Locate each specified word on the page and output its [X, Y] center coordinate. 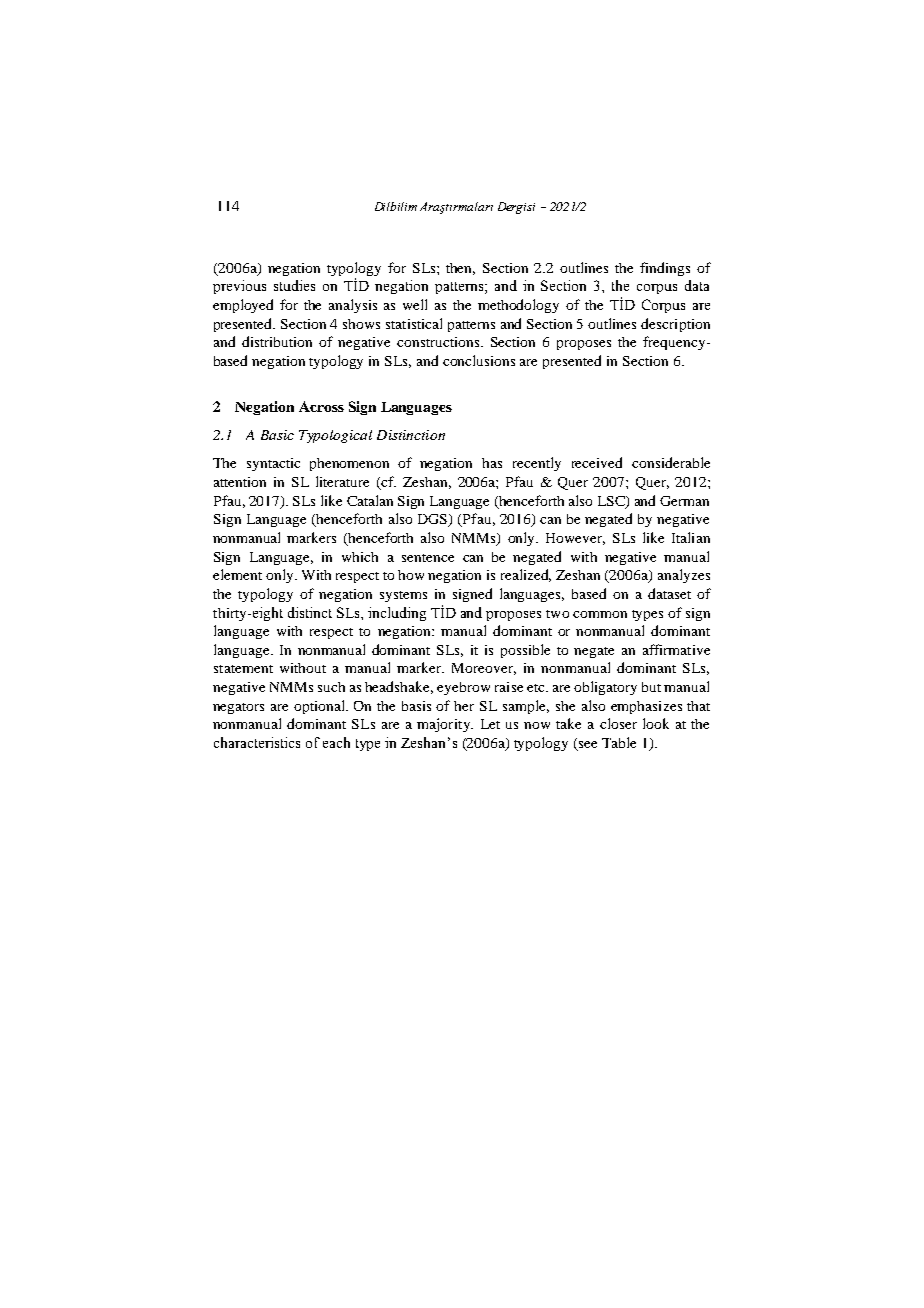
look [656, 723]
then [460, 269]
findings [665, 269]
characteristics [257, 742]
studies [294, 285]
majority [444, 725]
